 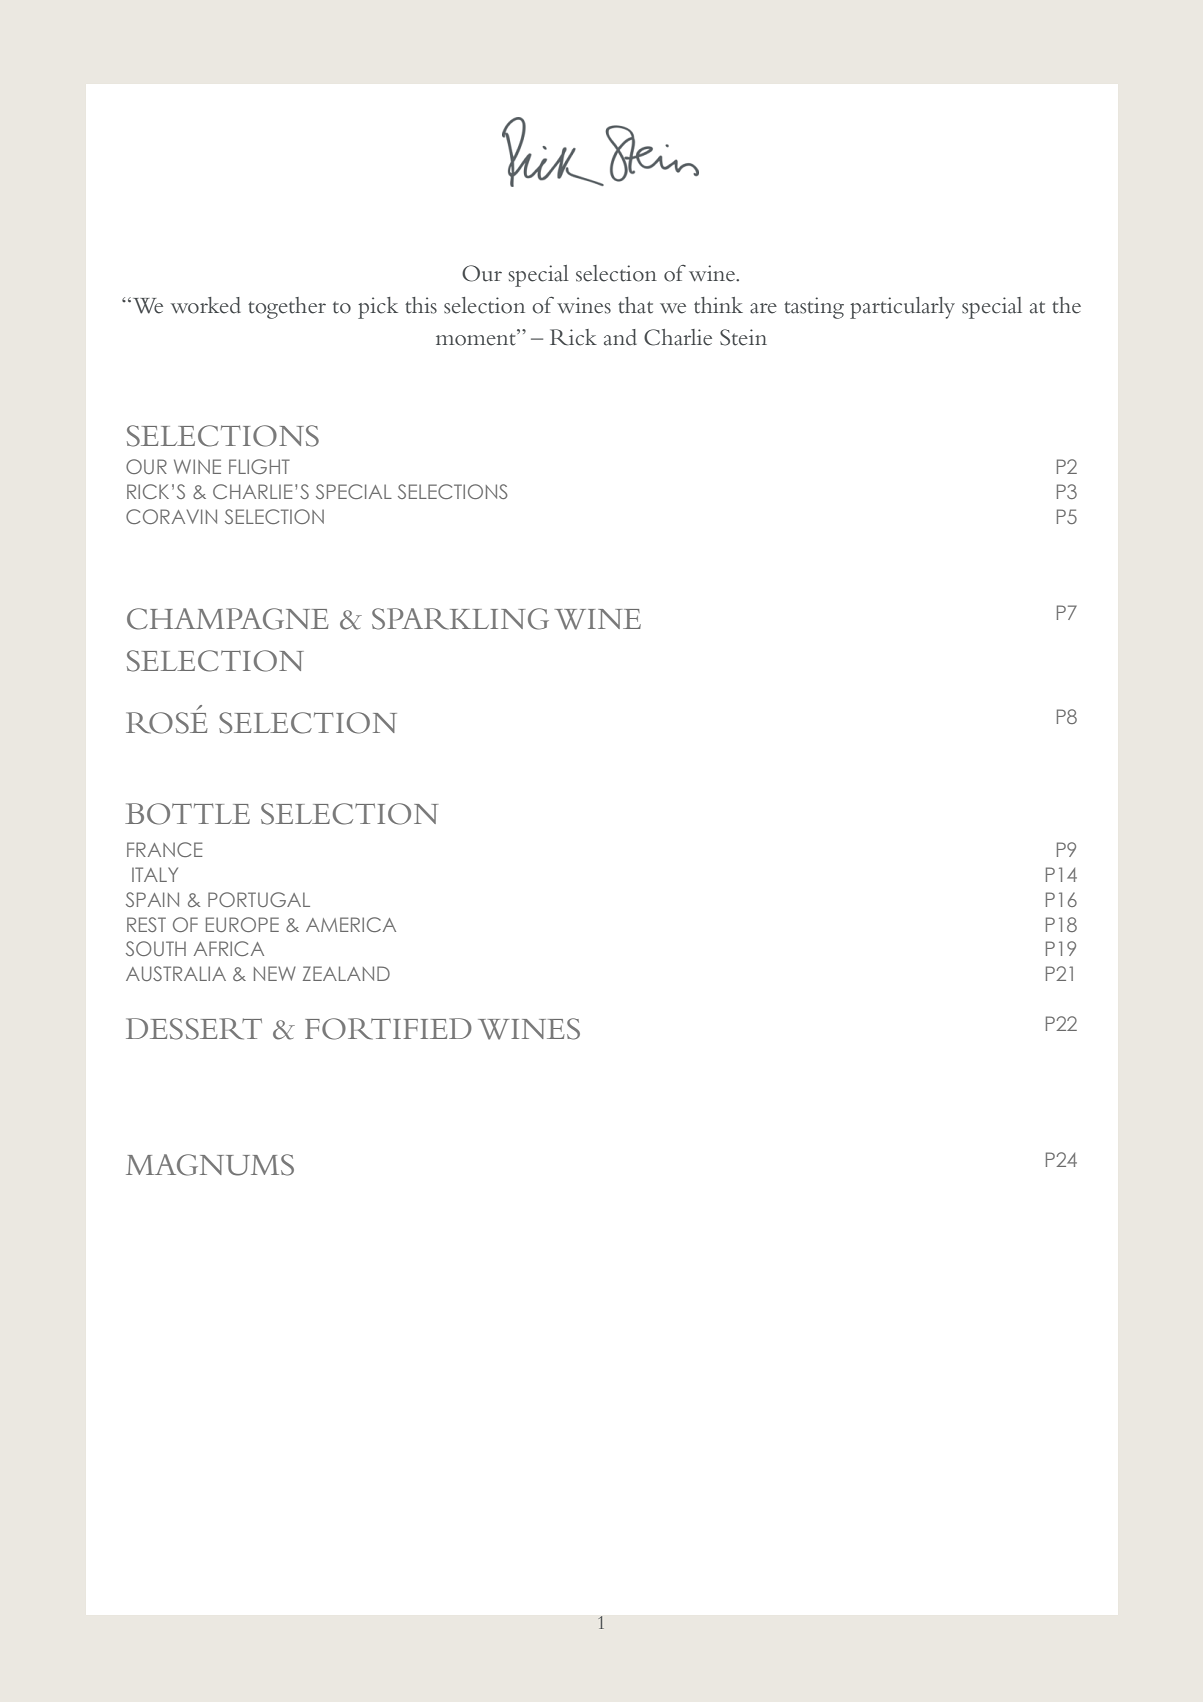 What do you see at coordinates (275, 973) in the screenshot?
I see `NEW` at bounding box center [275, 973].
